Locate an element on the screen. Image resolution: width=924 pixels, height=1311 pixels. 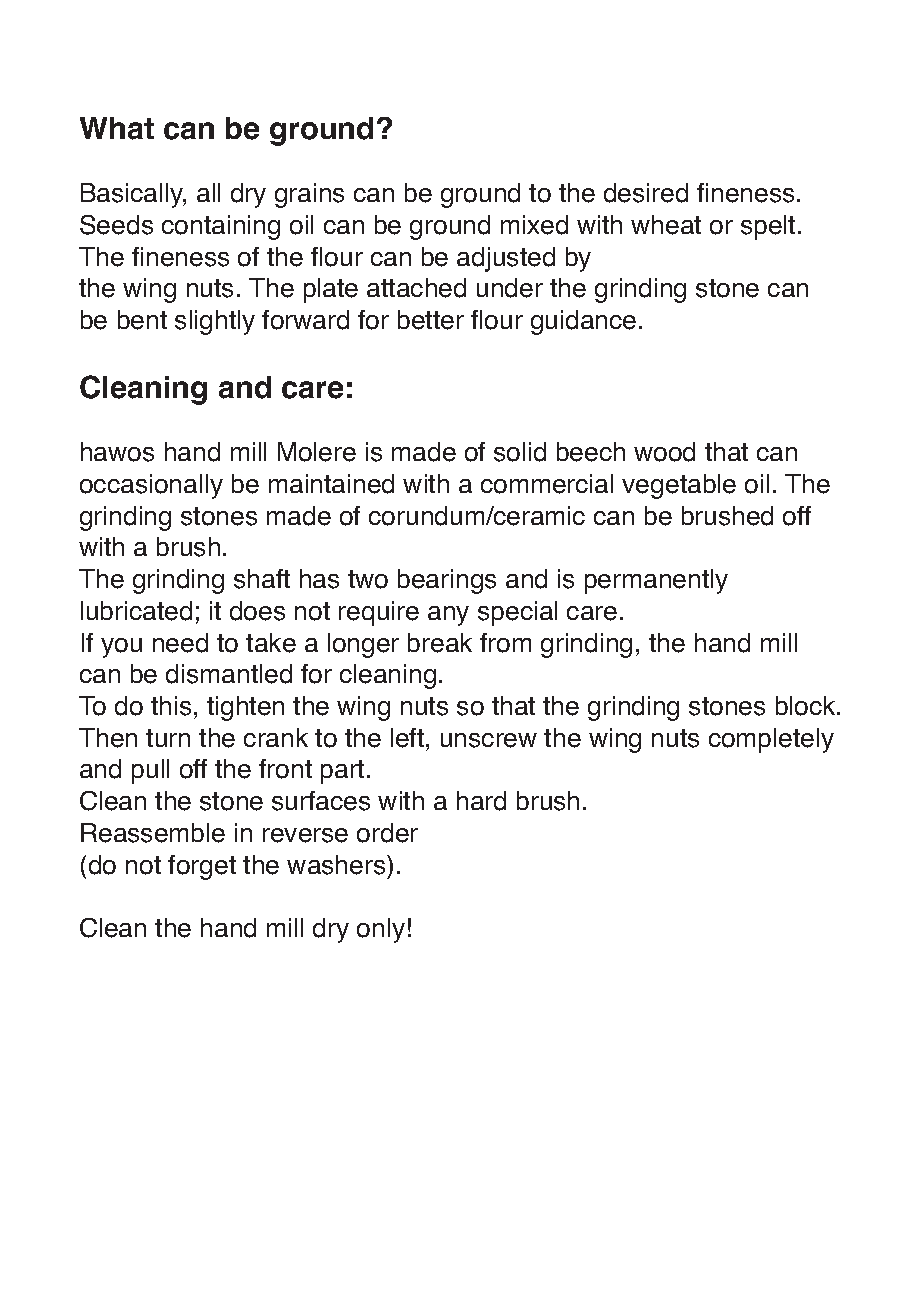
break is located at coordinates (440, 643).
